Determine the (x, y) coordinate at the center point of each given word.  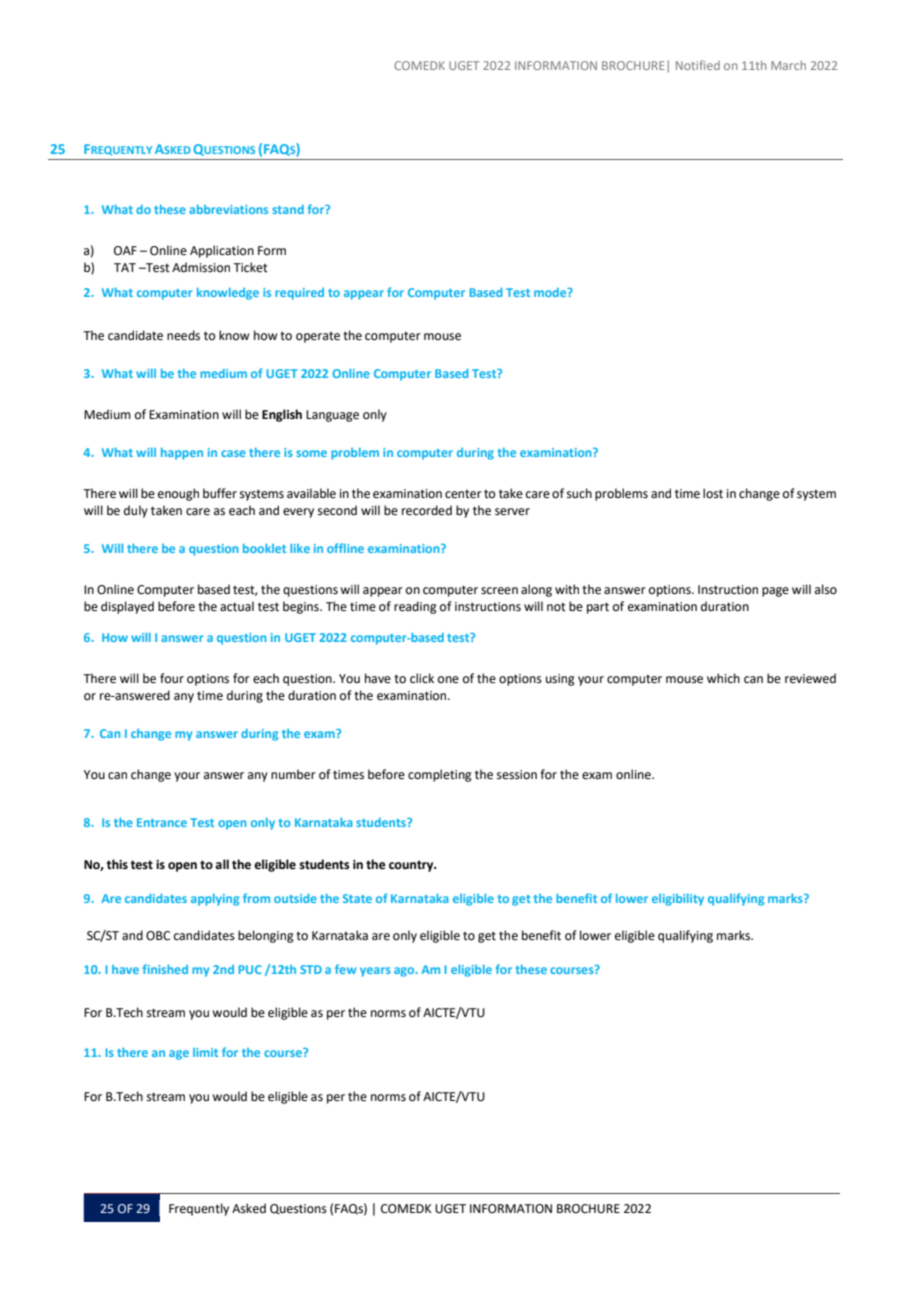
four (172, 678)
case (233, 453)
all (222, 864)
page (775, 592)
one (448, 680)
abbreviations (228, 209)
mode (551, 292)
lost (713, 493)
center (463, 494)
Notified (698, 65)
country (412, 866)
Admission (201, 267)
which (723, 678)
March (788, 65)
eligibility (678, 900)
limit (205, 1052)
